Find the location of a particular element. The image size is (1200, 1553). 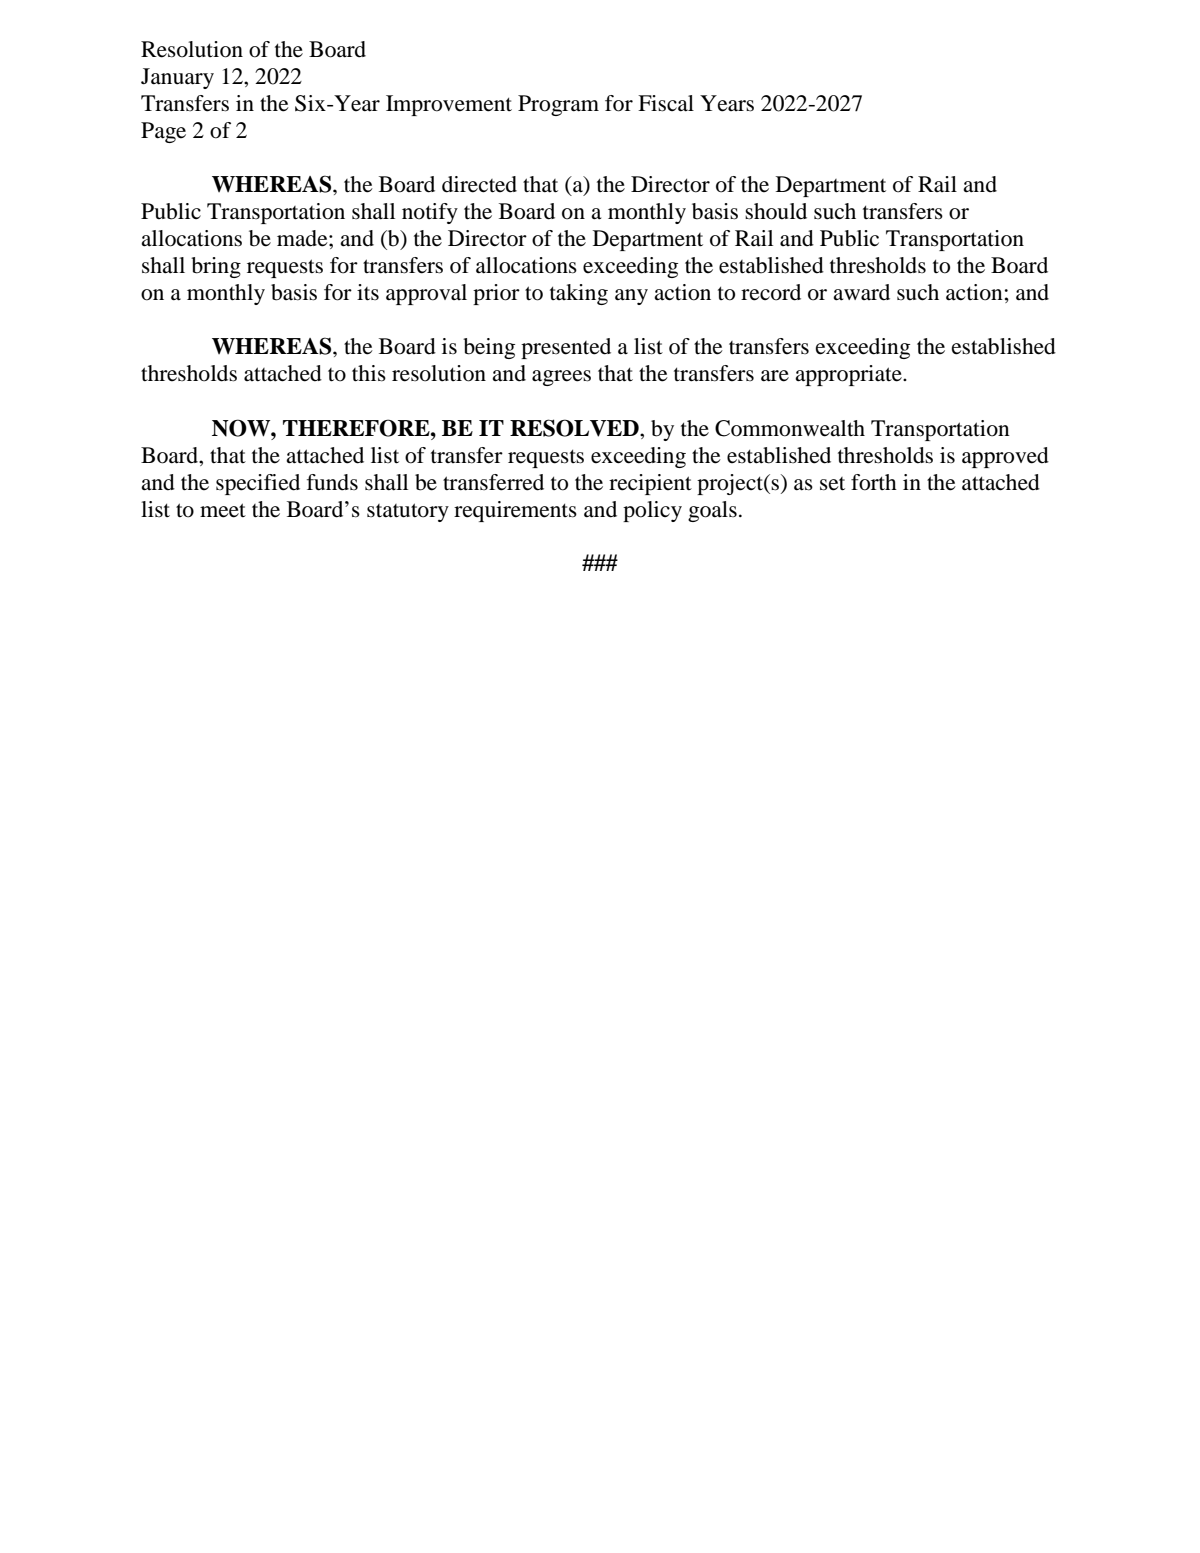

appropriate is located at coordinates (849, 375).
